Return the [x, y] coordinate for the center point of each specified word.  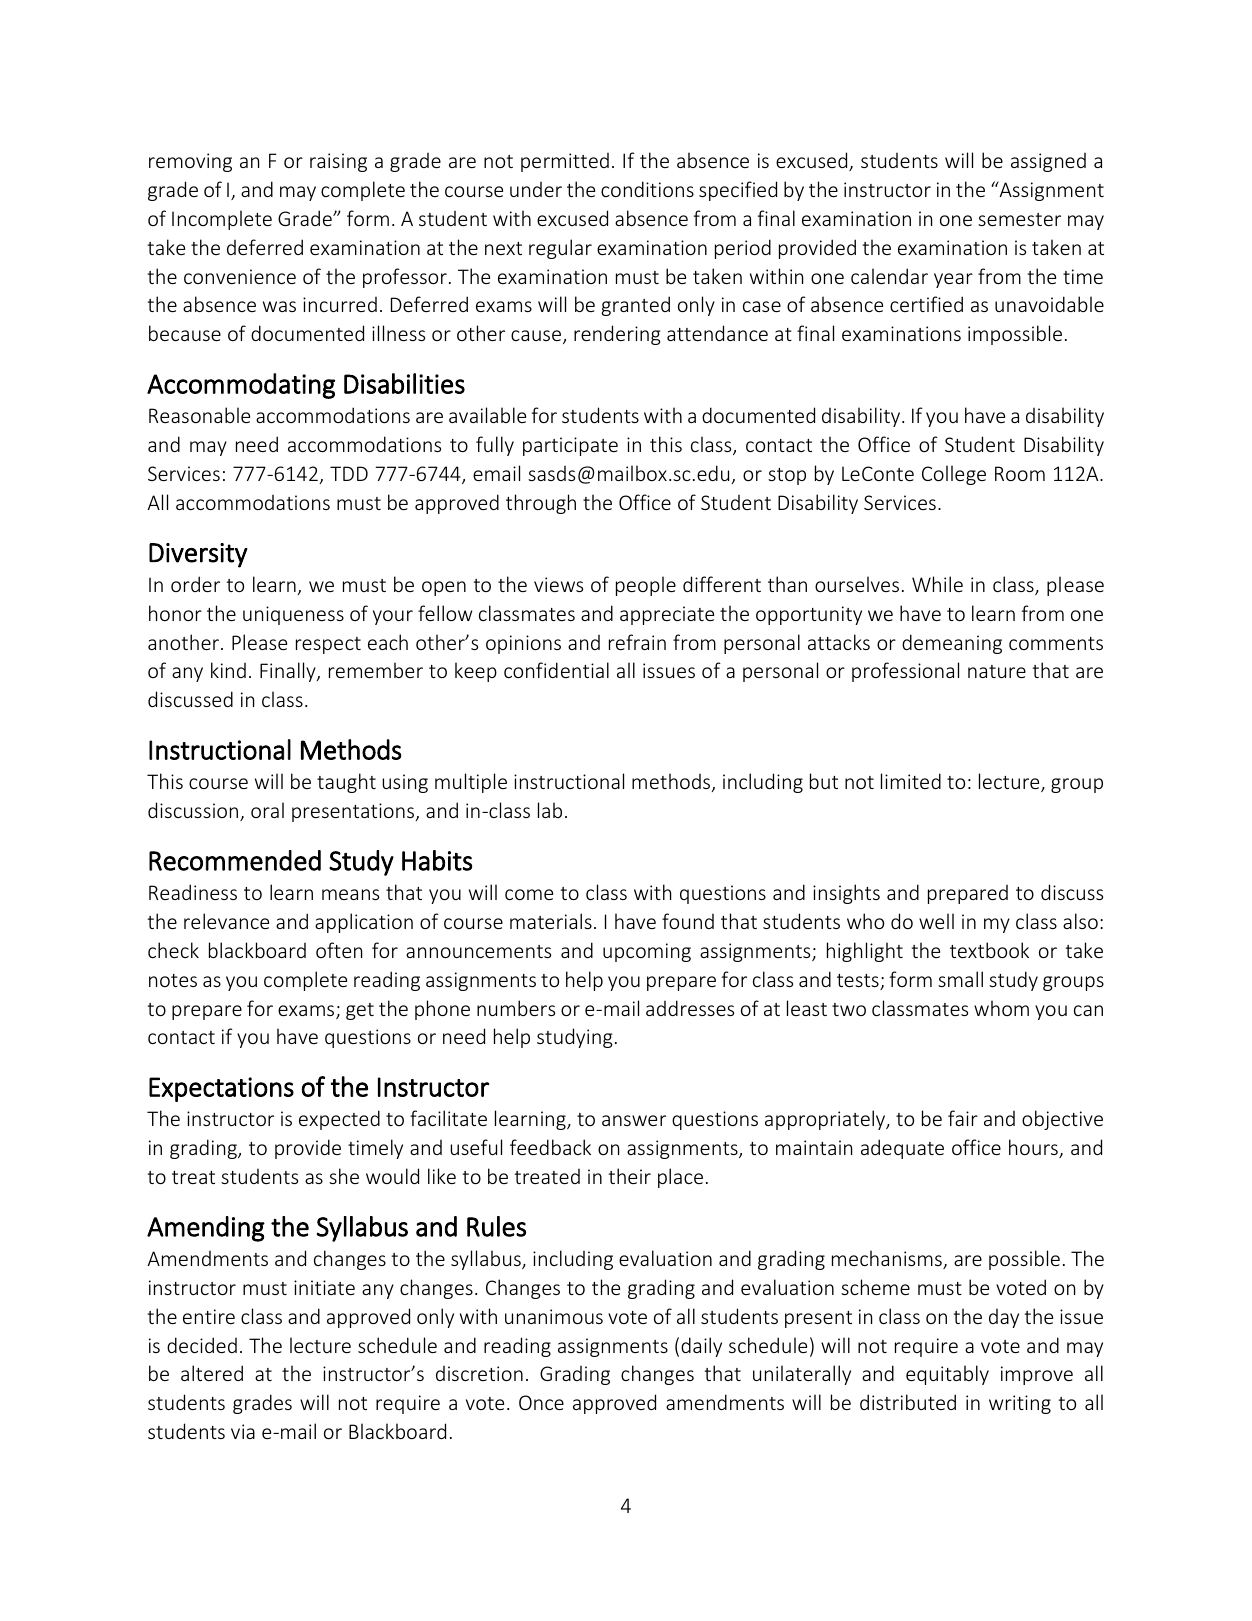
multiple [471, 783]
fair [963, 1118]
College [954, 475]
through [541, 504]
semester [1019, 219]
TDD [349, 473]
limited [911, 781]
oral [267, 810]
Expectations [221, 1089]
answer [634, 1120]
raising [338, 162]
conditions [647, 189]
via [243, 1431]
